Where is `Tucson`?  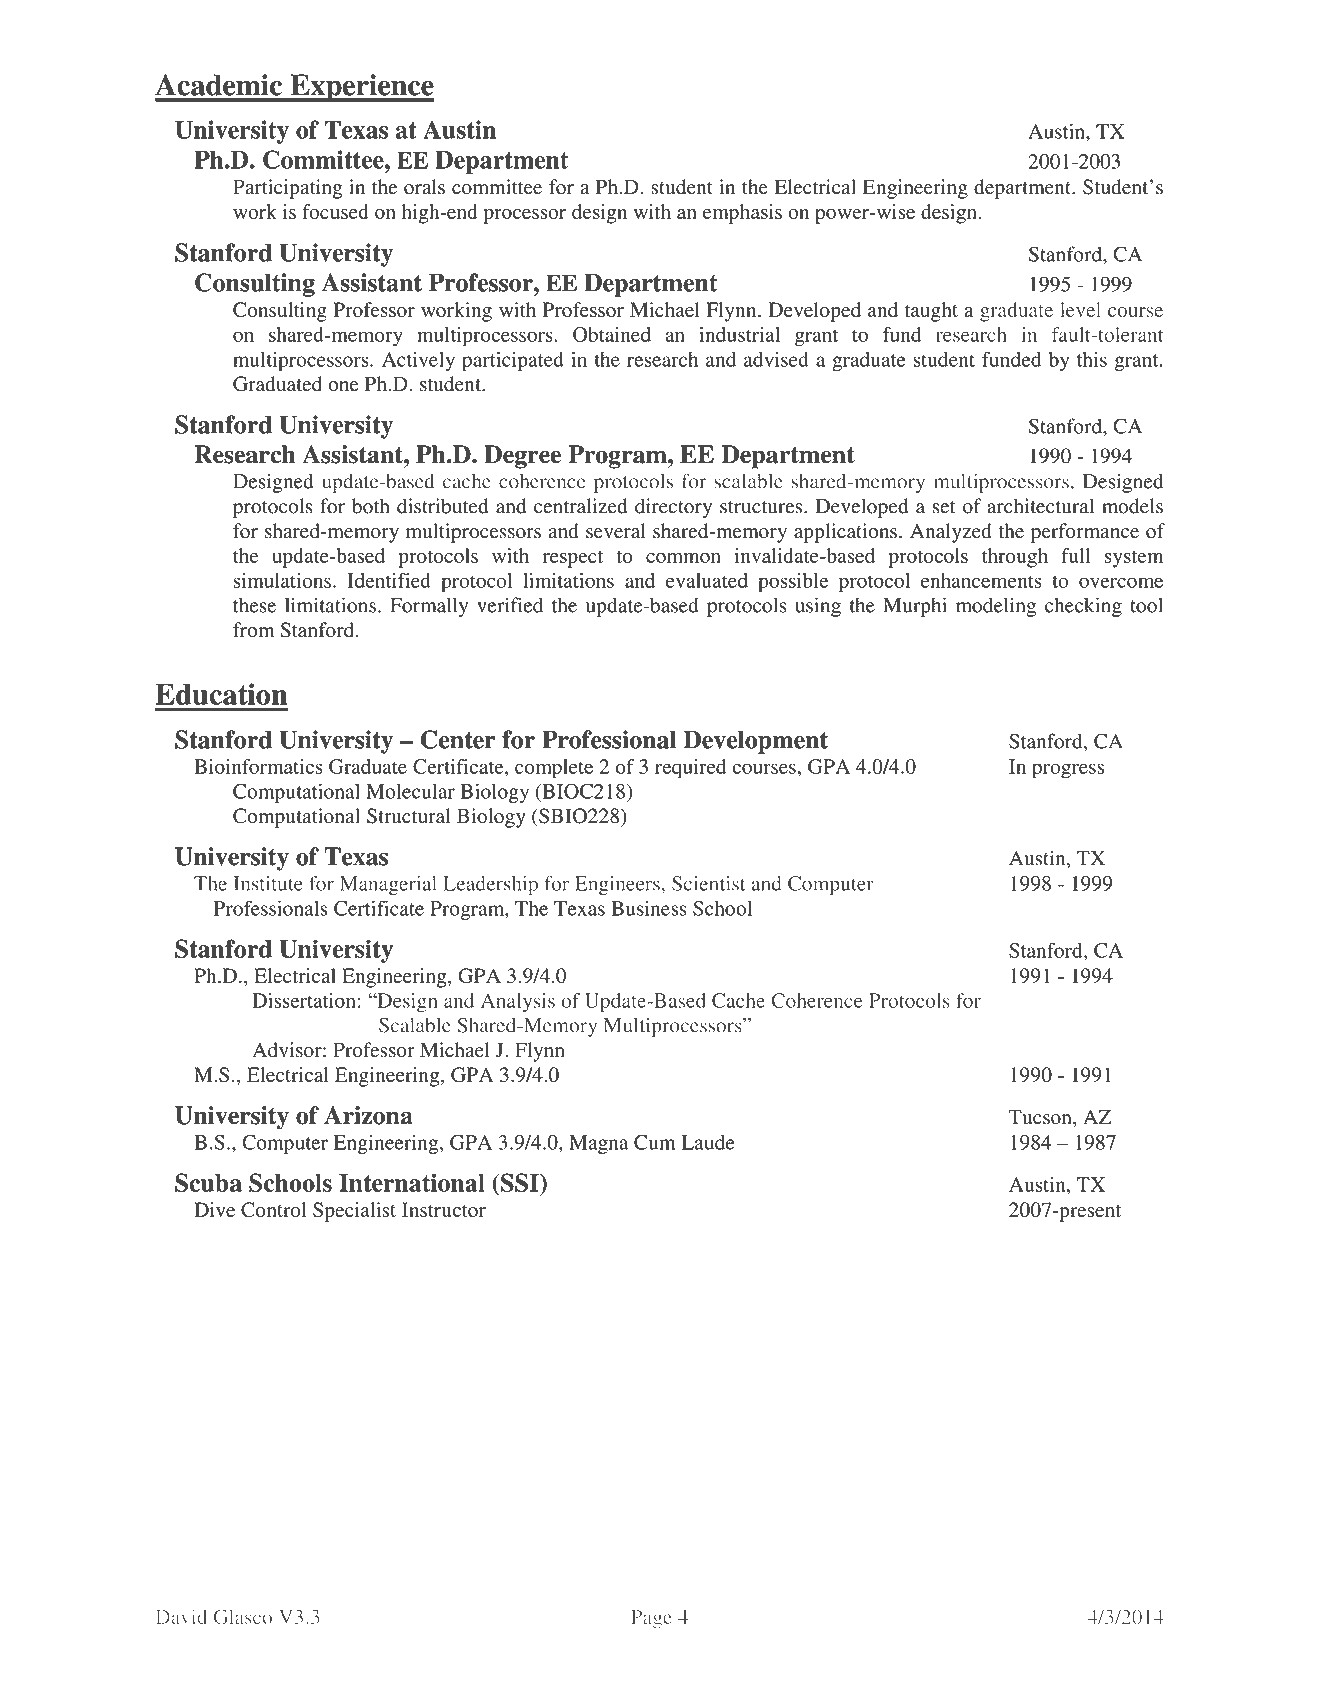 Tucson is located at coordinates (1041, 1118).
